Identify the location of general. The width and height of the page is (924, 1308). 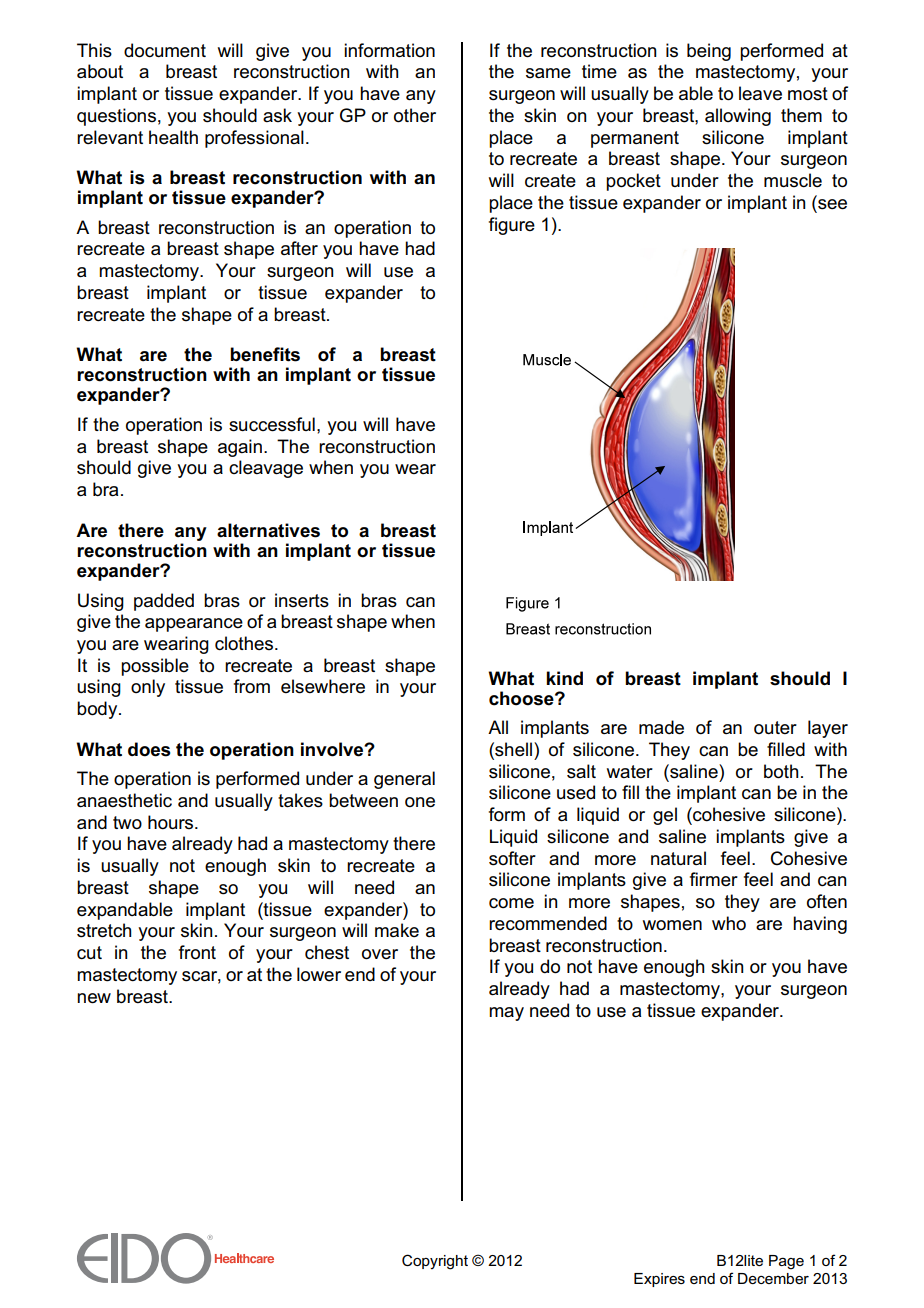
(404, 780).
